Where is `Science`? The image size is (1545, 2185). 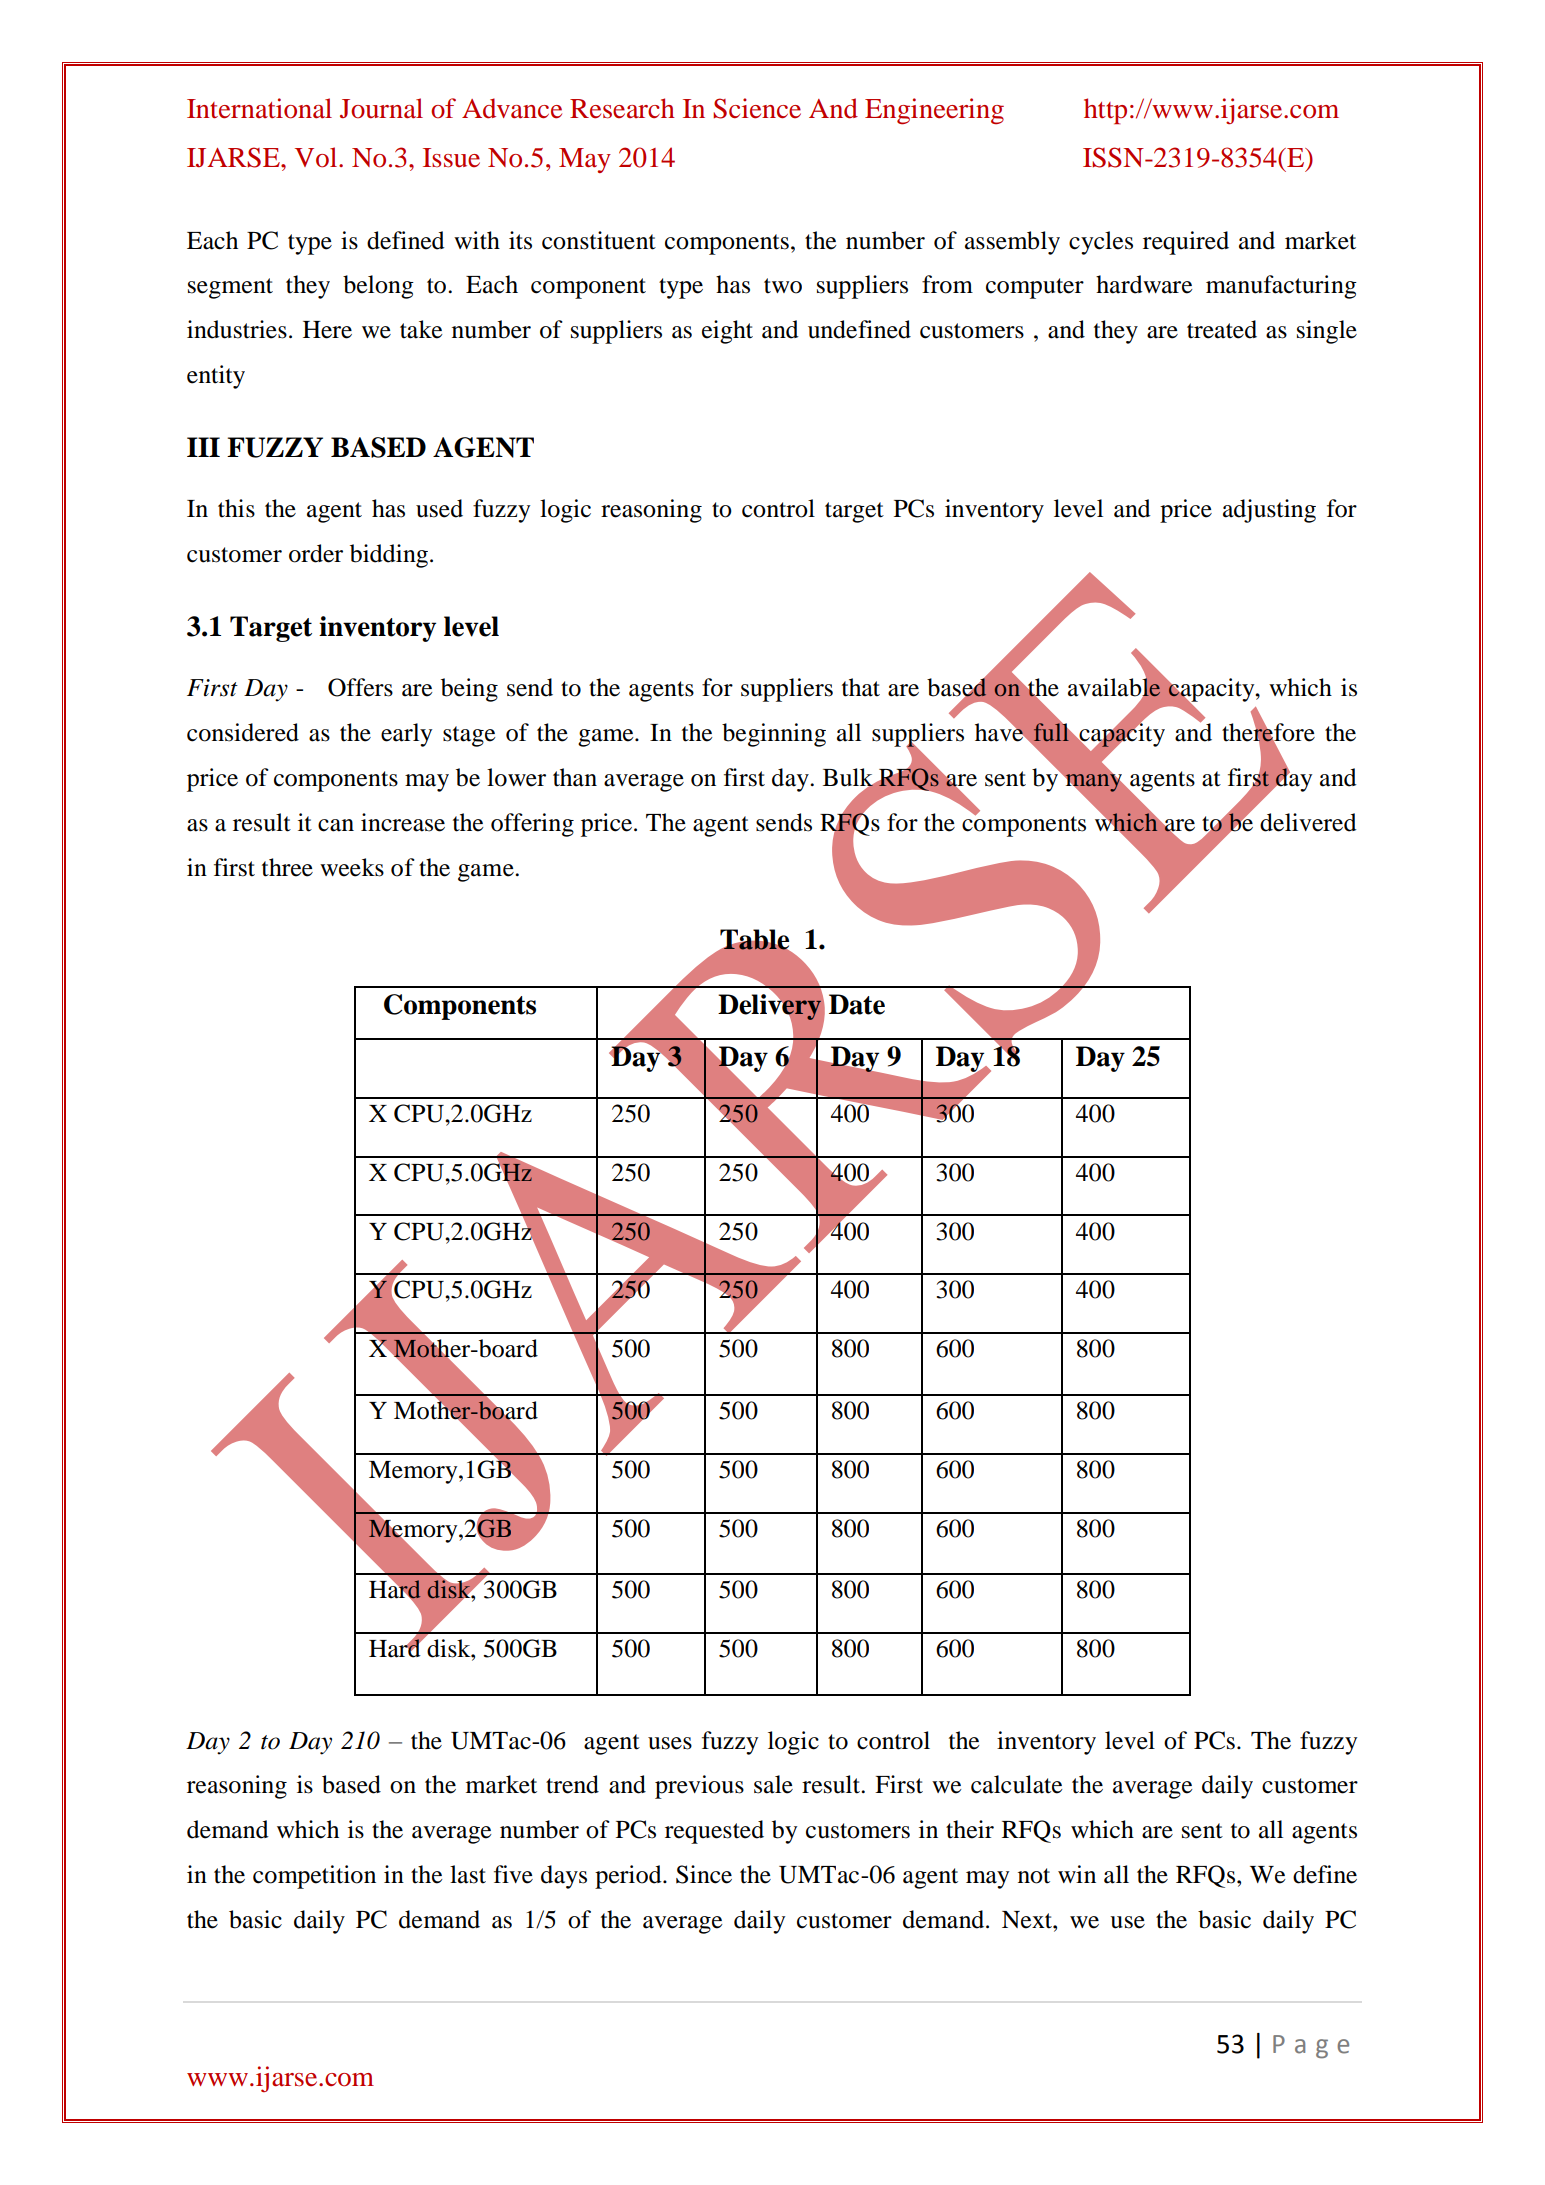
Science is located at coordinates (757, 108).
